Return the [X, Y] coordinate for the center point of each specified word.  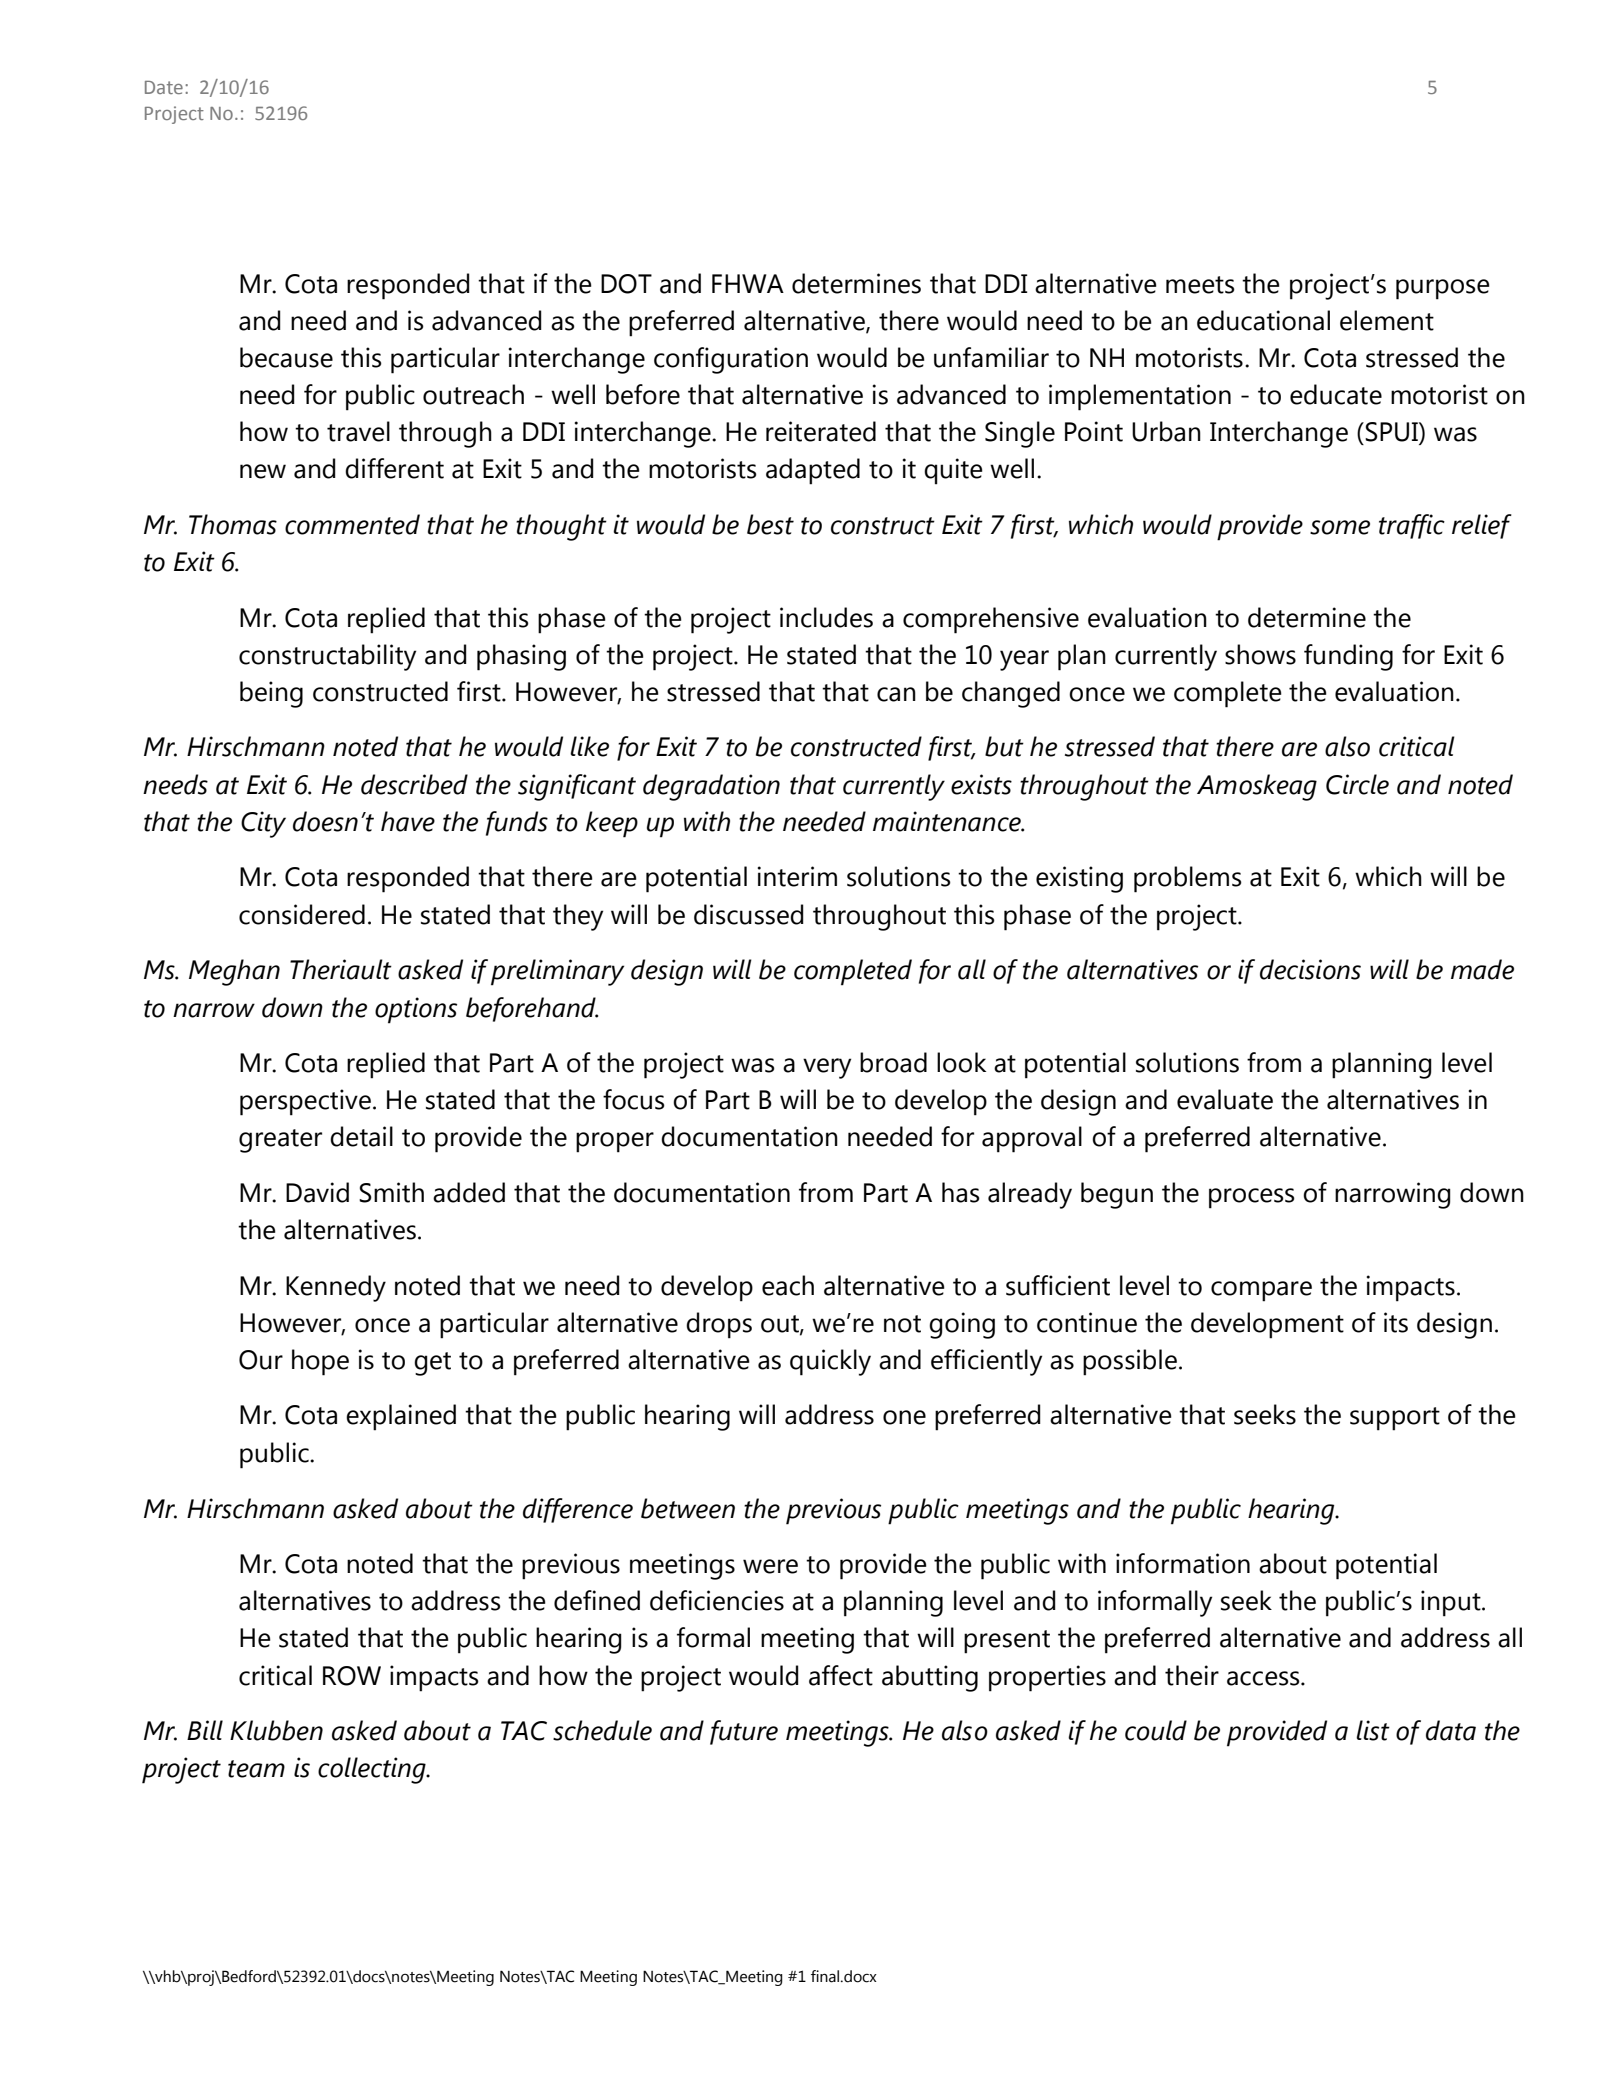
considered [302, 914]
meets [1200, 285]
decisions [1310, 969]
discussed [749, 914]
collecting [373, 1770]
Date [164, 87]
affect [841, 1675]
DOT [626, 284]
